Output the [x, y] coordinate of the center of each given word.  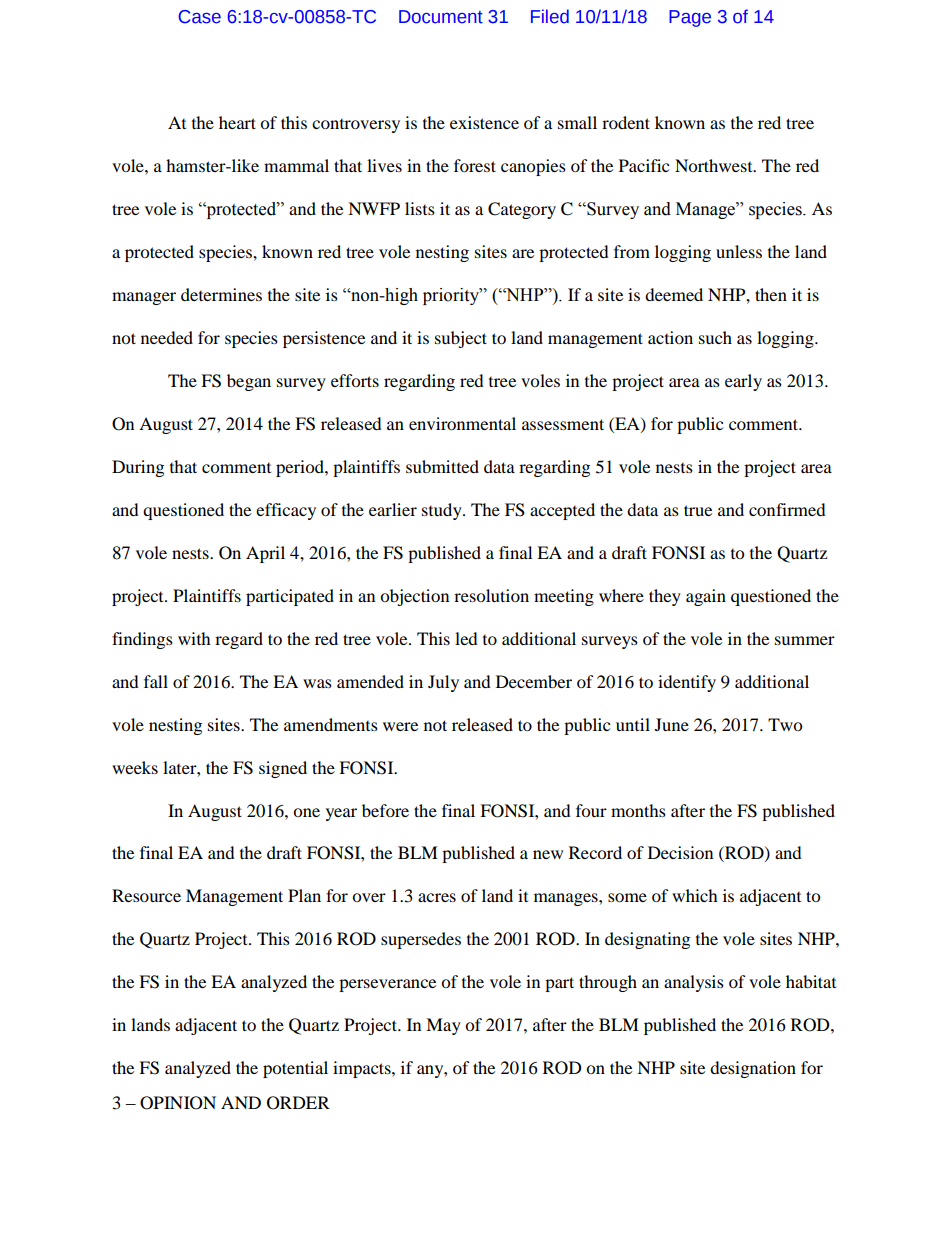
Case [200, 17]
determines [221, 294]
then [771, 294]
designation [753, 1069]
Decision [680, 852]
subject [461, 339]
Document [441, 17]
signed [283, 769]
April [265, 554]
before [385, 810]
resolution [491, 595]
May [443, 1026]
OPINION [178, 1103]
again [706, 597]
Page [690, 18]
